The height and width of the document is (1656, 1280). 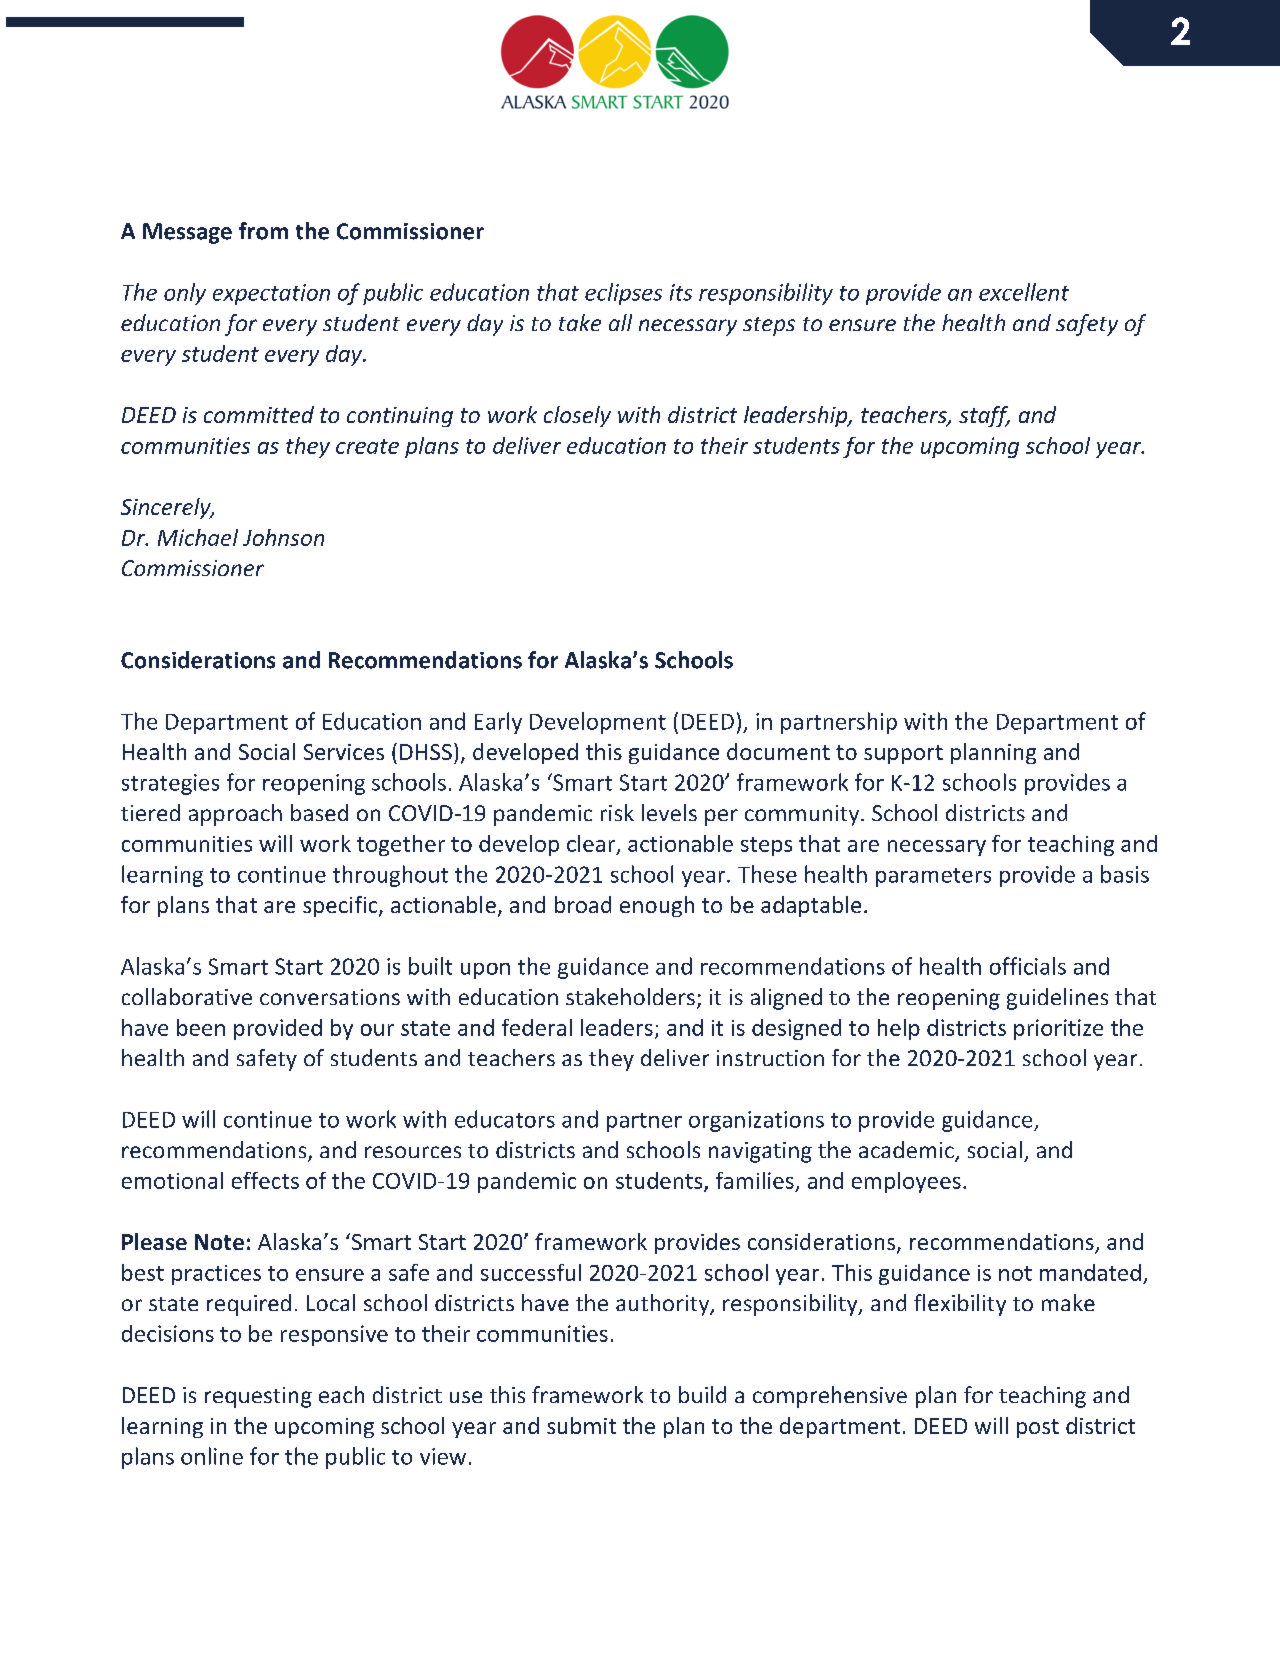 I want to click on its, so click(x=681, y=292).
